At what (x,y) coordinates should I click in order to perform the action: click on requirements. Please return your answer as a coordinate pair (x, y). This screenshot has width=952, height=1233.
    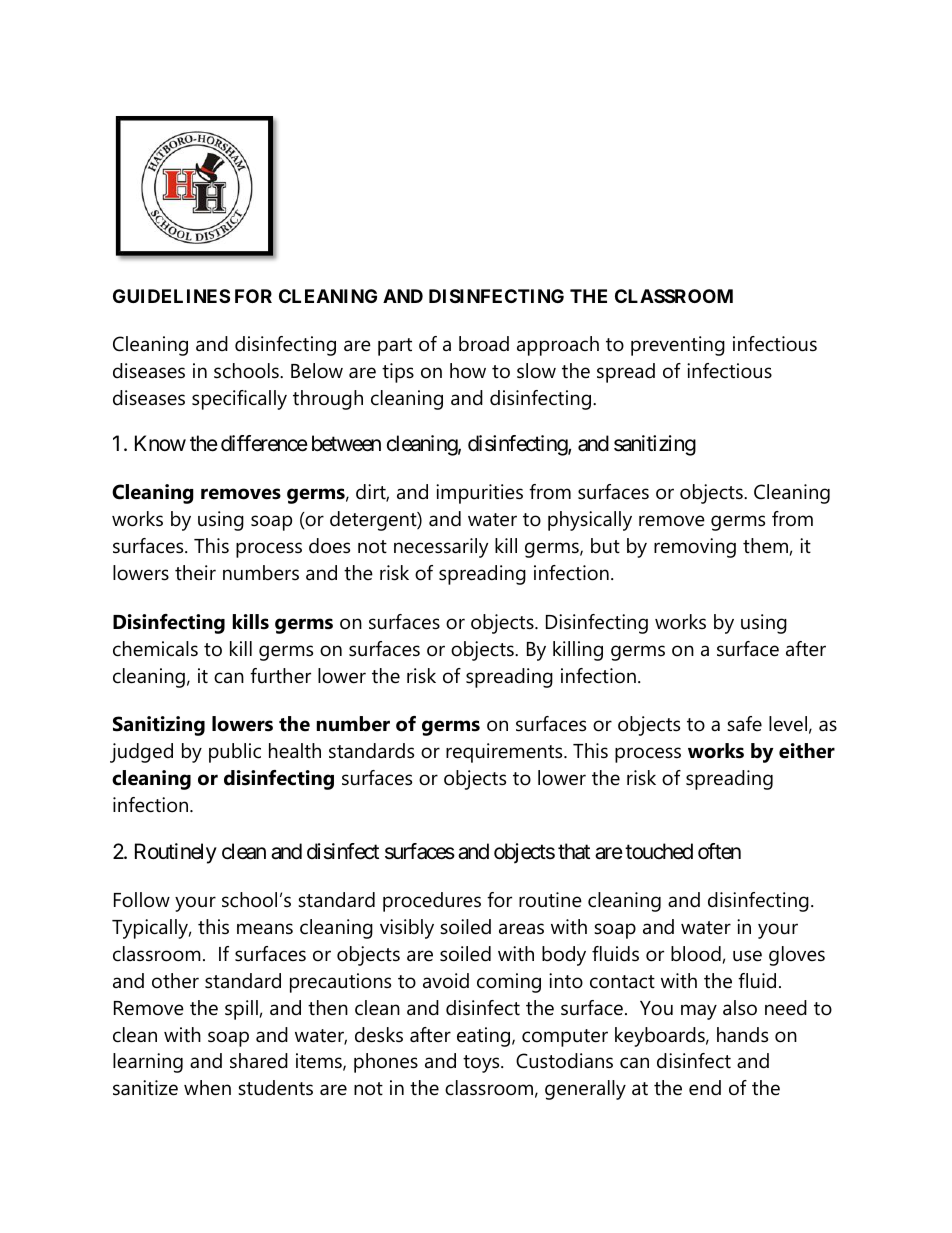
    Looking at the image, I should click on (505, 753).
